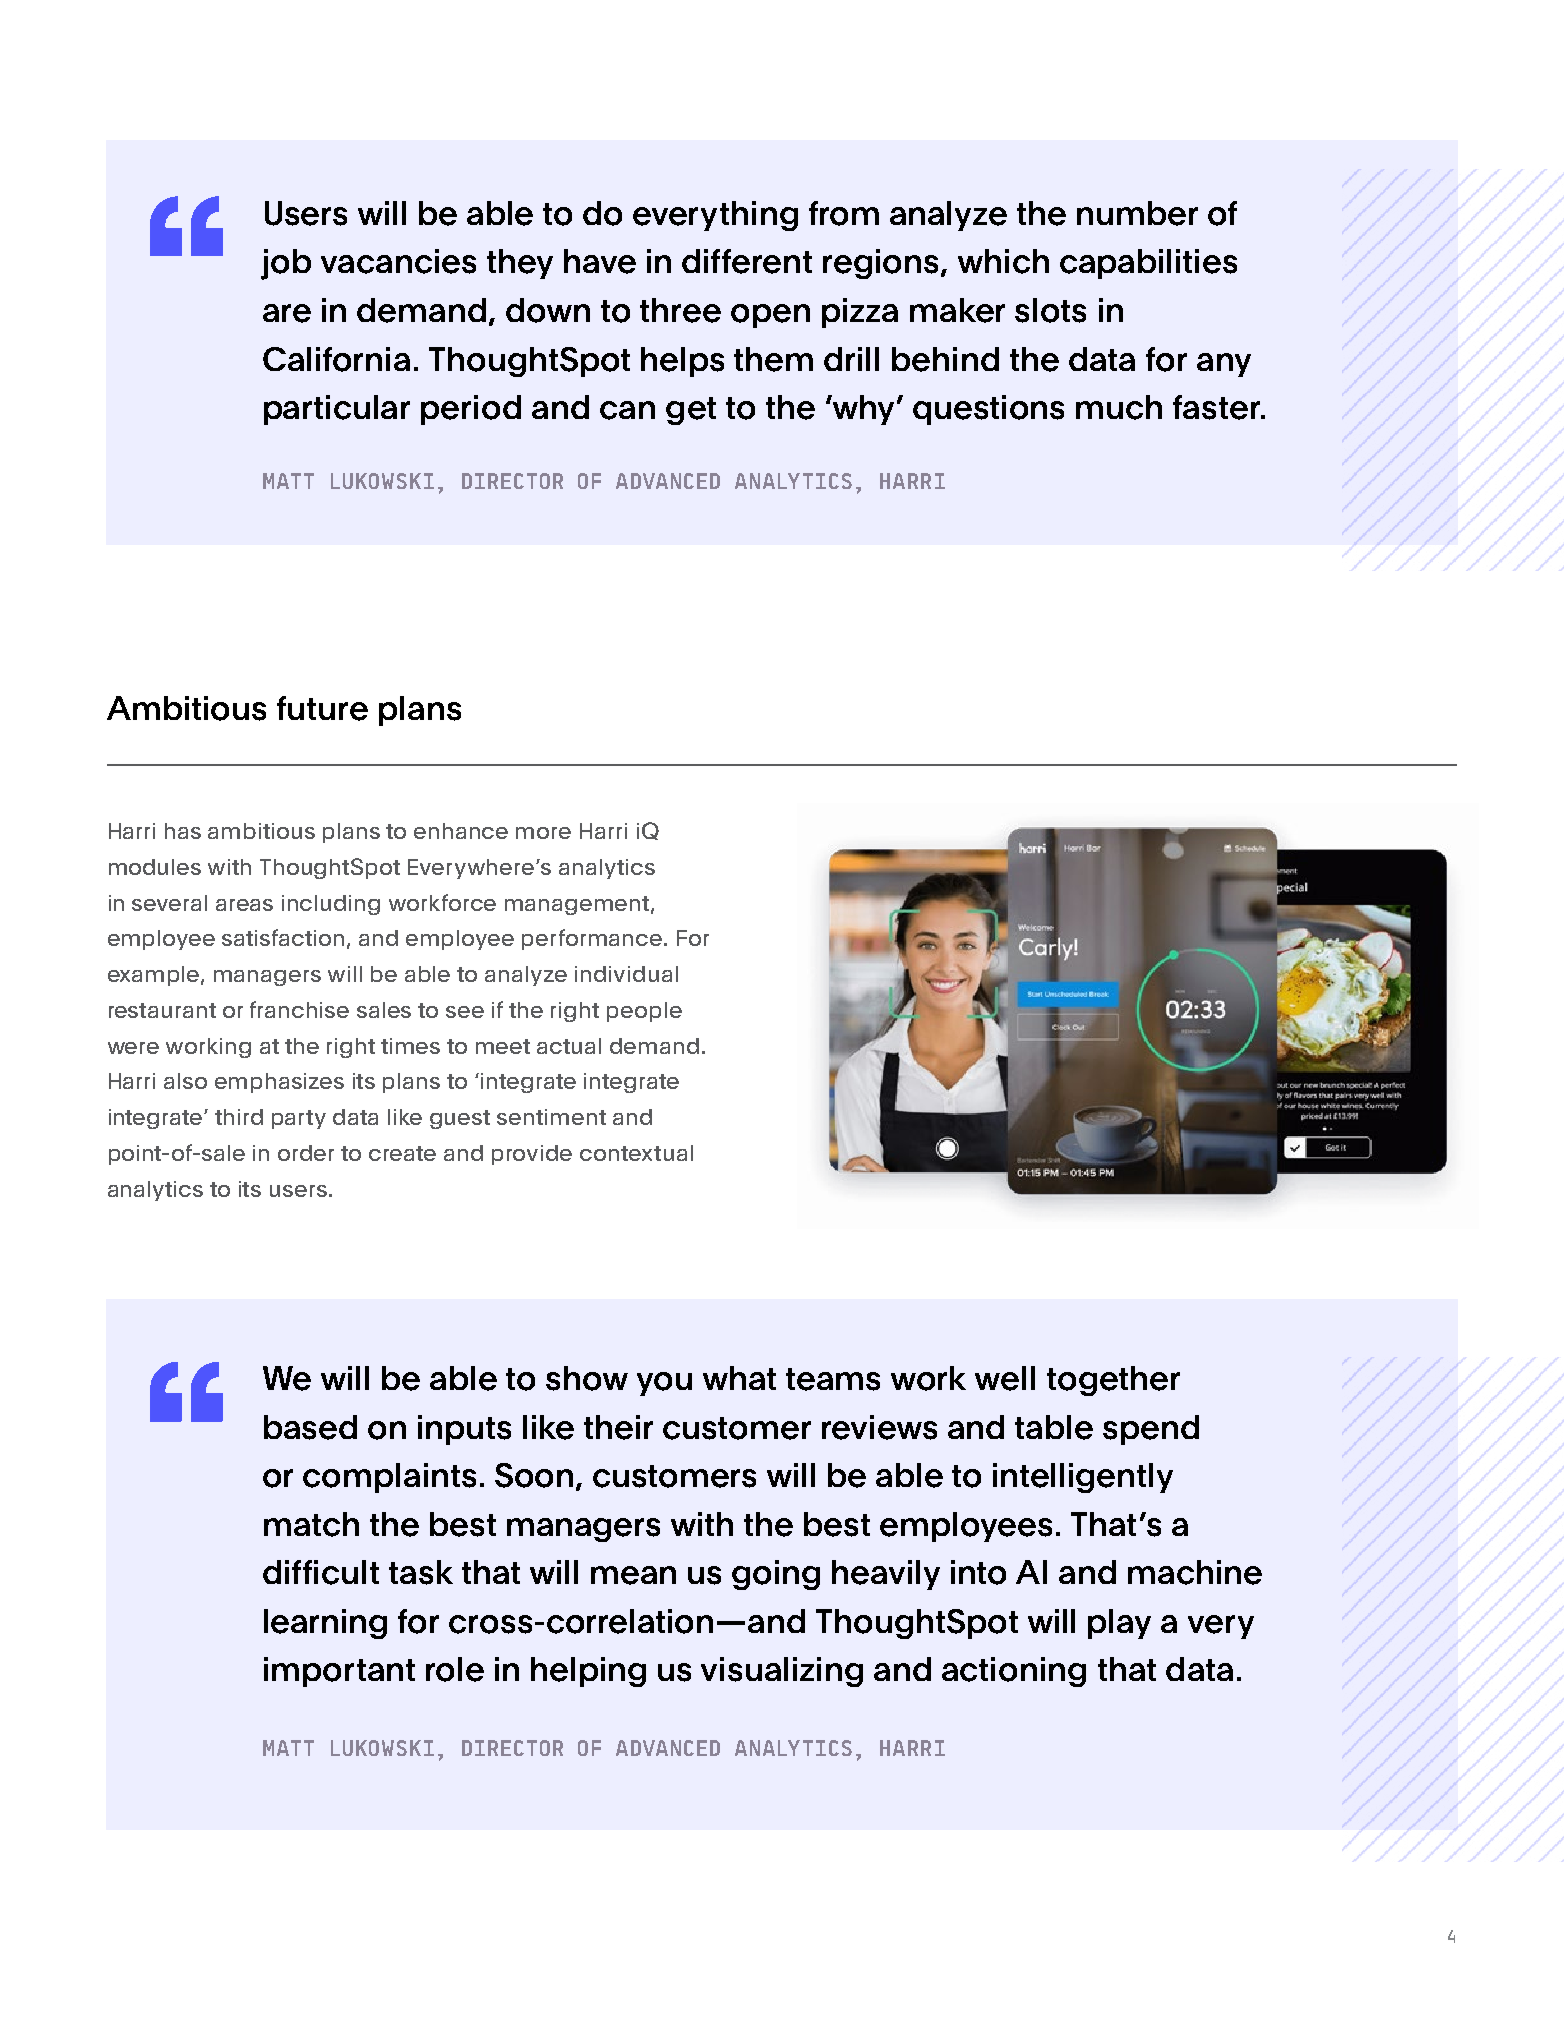  What do you see at coordinates (322, 708) in the screenshot?
I see `future` at bounding box center [322, 708].
